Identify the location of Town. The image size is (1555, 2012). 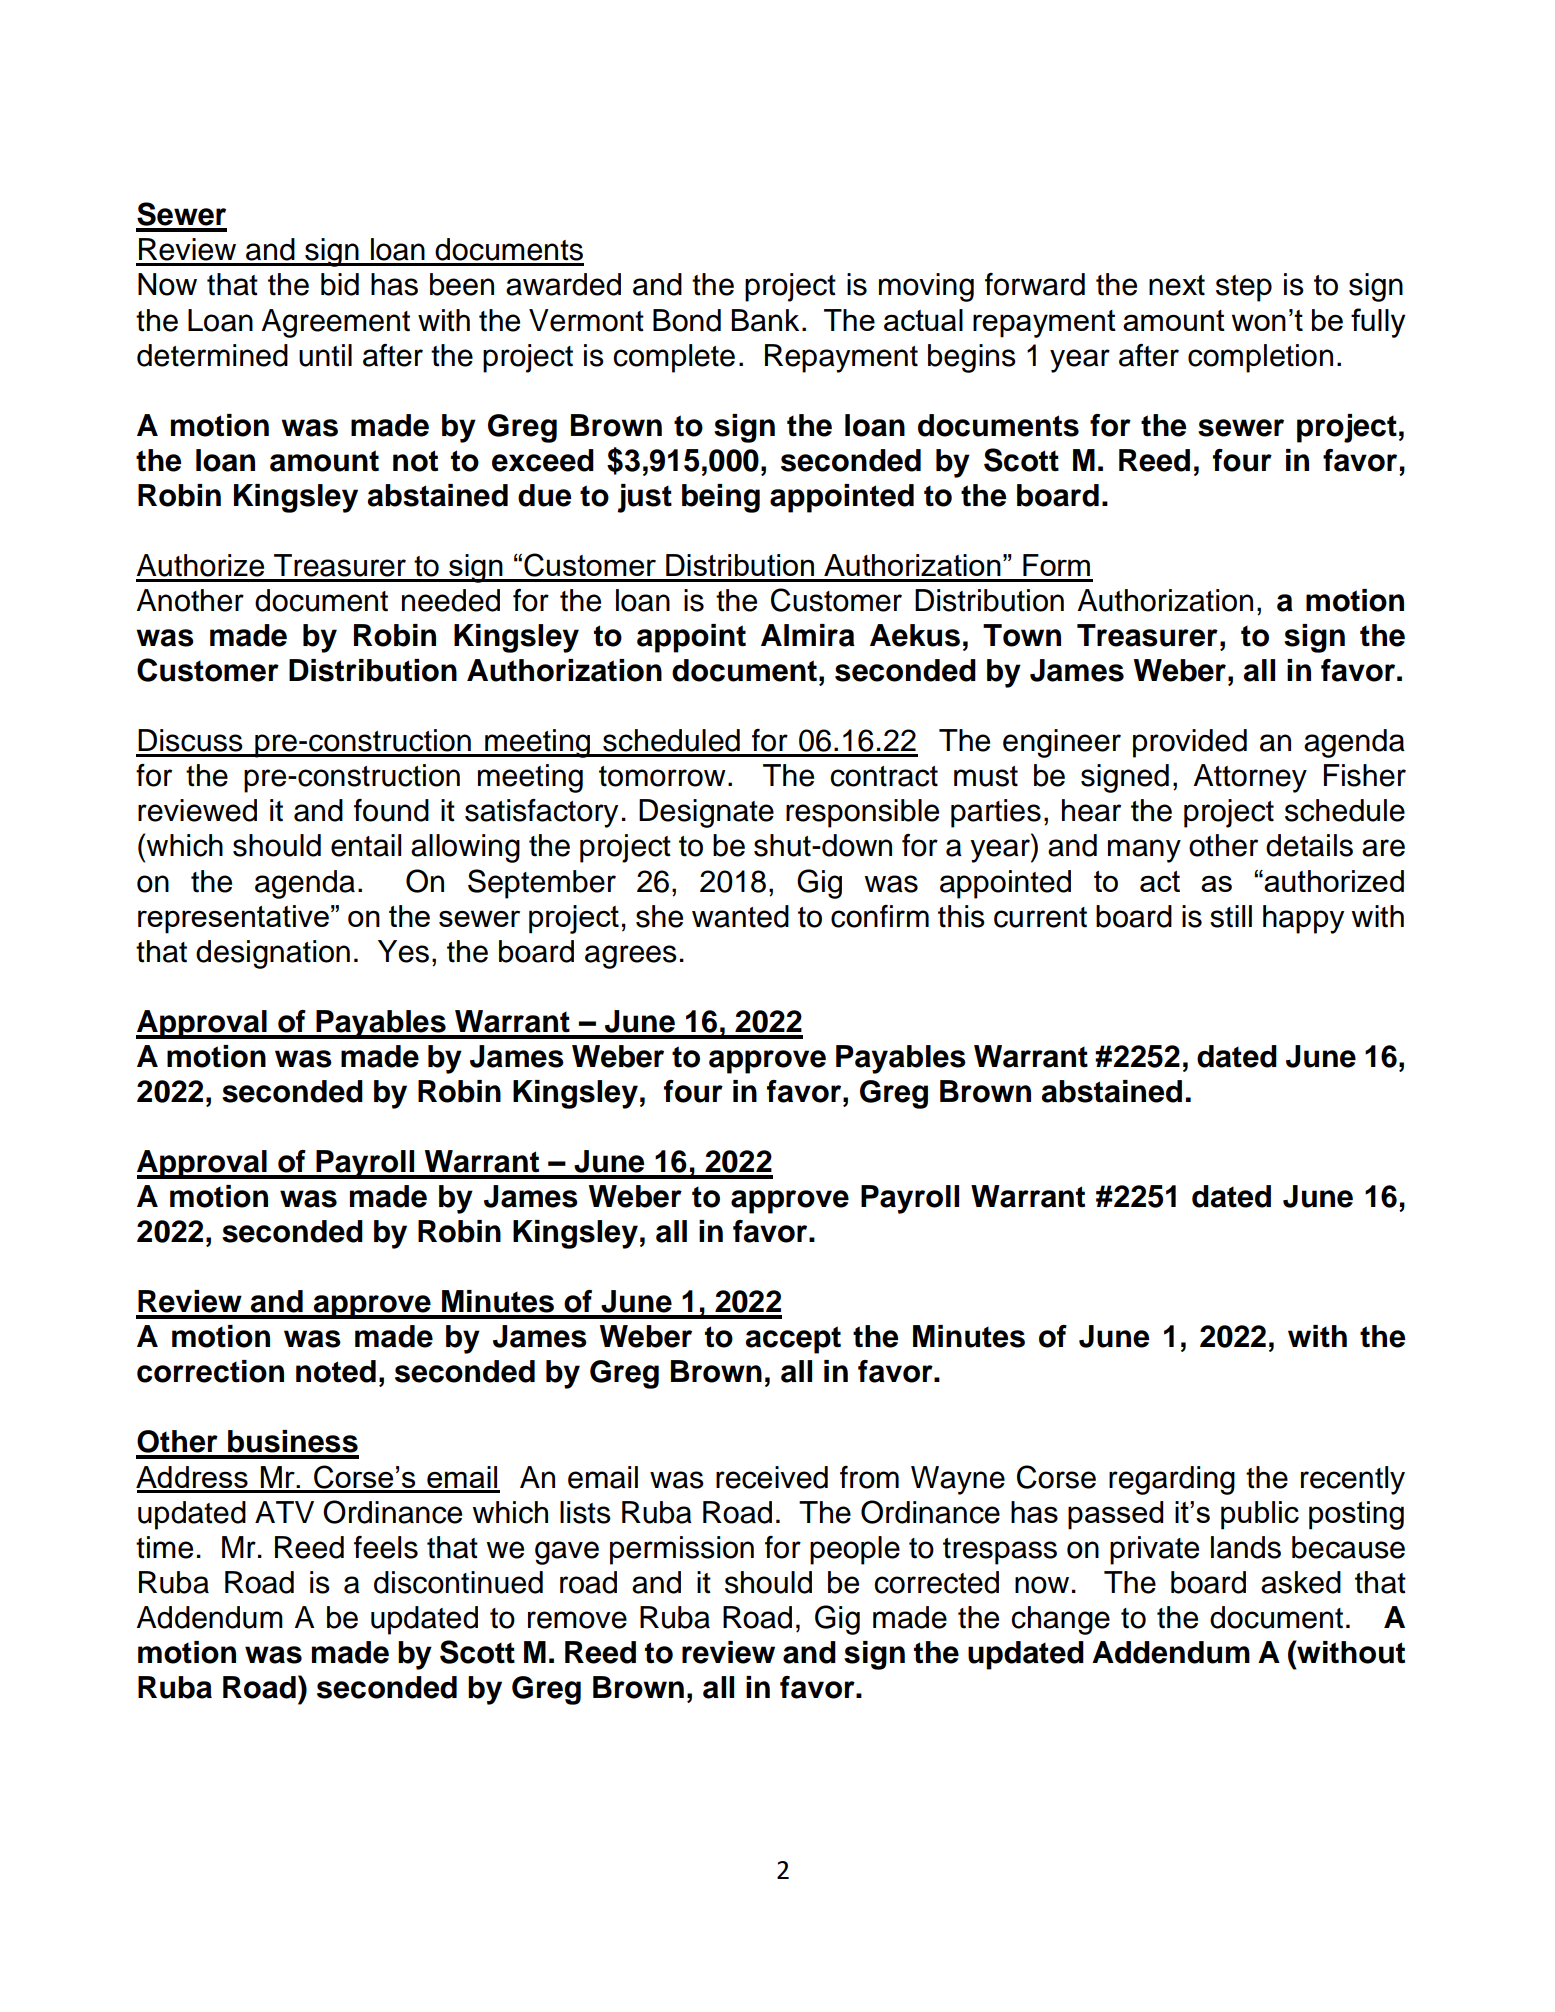
(1022, 635).
